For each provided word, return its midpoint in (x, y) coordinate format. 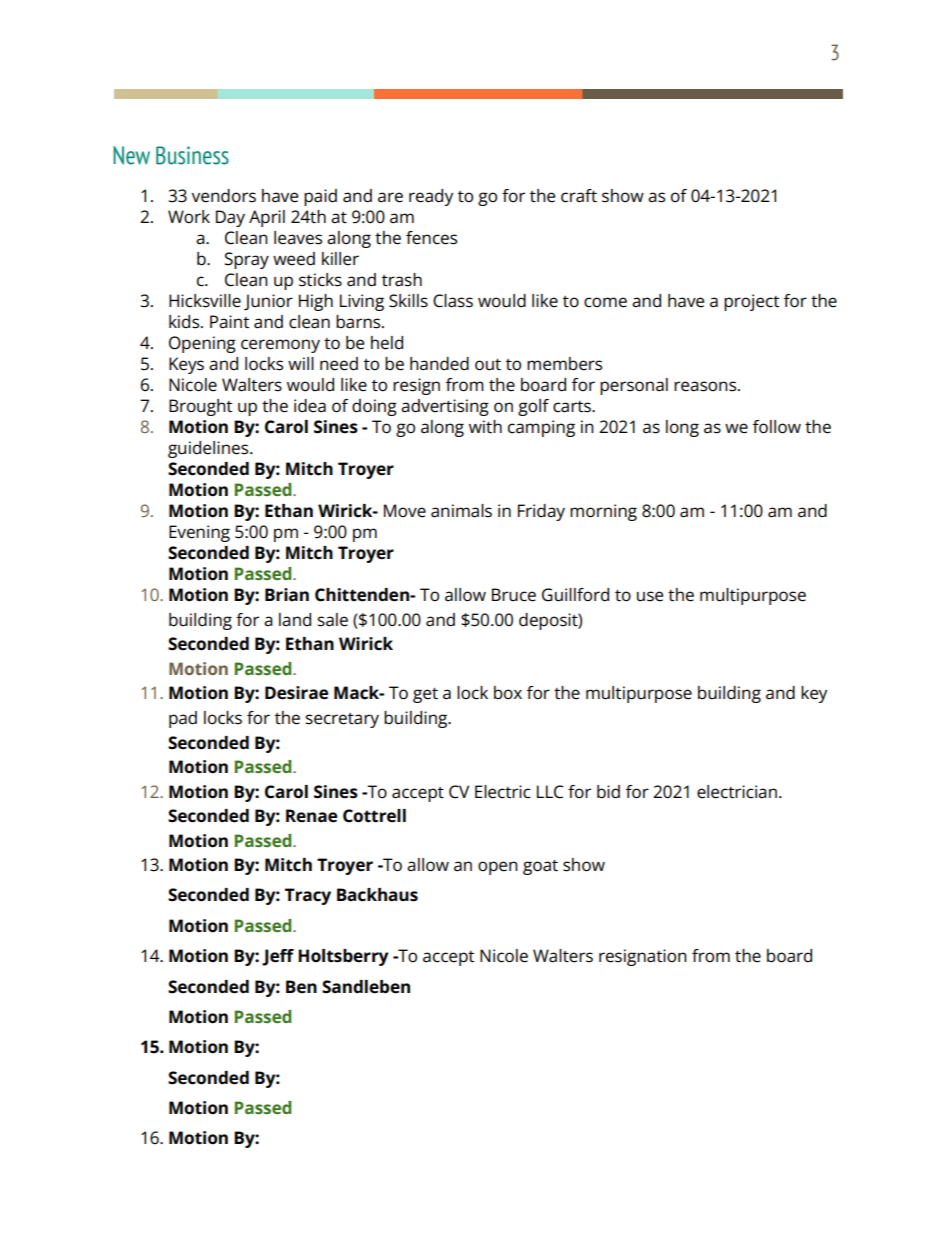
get (425, 695)
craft (579, 196)
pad (183, 719)
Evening (199, 533)
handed (439, 364)
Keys (186, 365)
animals (461, 511)
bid (608, 792)
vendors (223, 196)
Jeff (278, 957)
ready (431, 197)
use (650, 596)
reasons (706, 386)
